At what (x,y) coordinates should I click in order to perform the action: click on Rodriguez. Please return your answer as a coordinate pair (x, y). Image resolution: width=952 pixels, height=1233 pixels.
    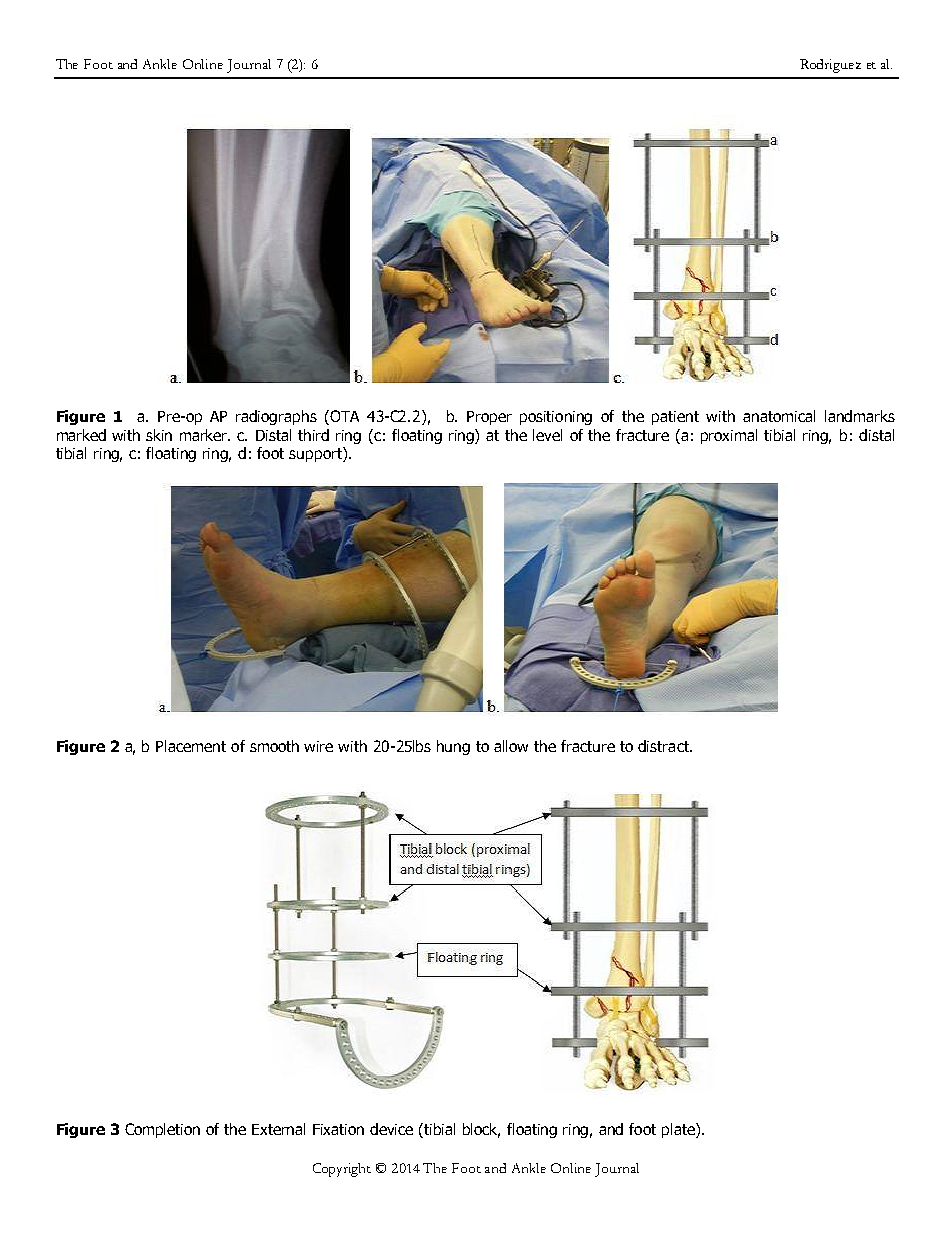
    Looking at the image, I should click on (830, 66).
